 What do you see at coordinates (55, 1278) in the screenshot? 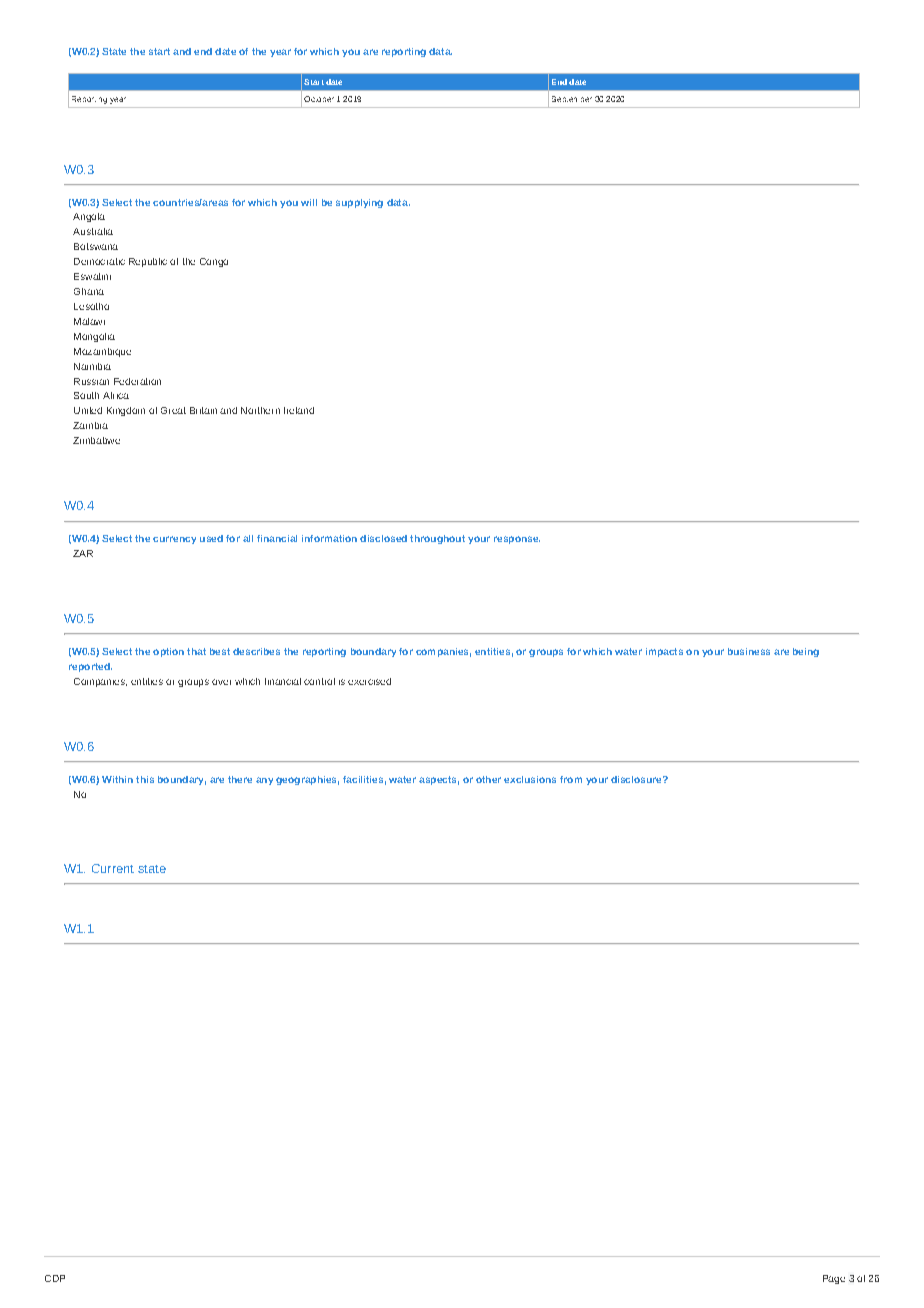
I see `CDP` at bounding box center [55, 1278].
